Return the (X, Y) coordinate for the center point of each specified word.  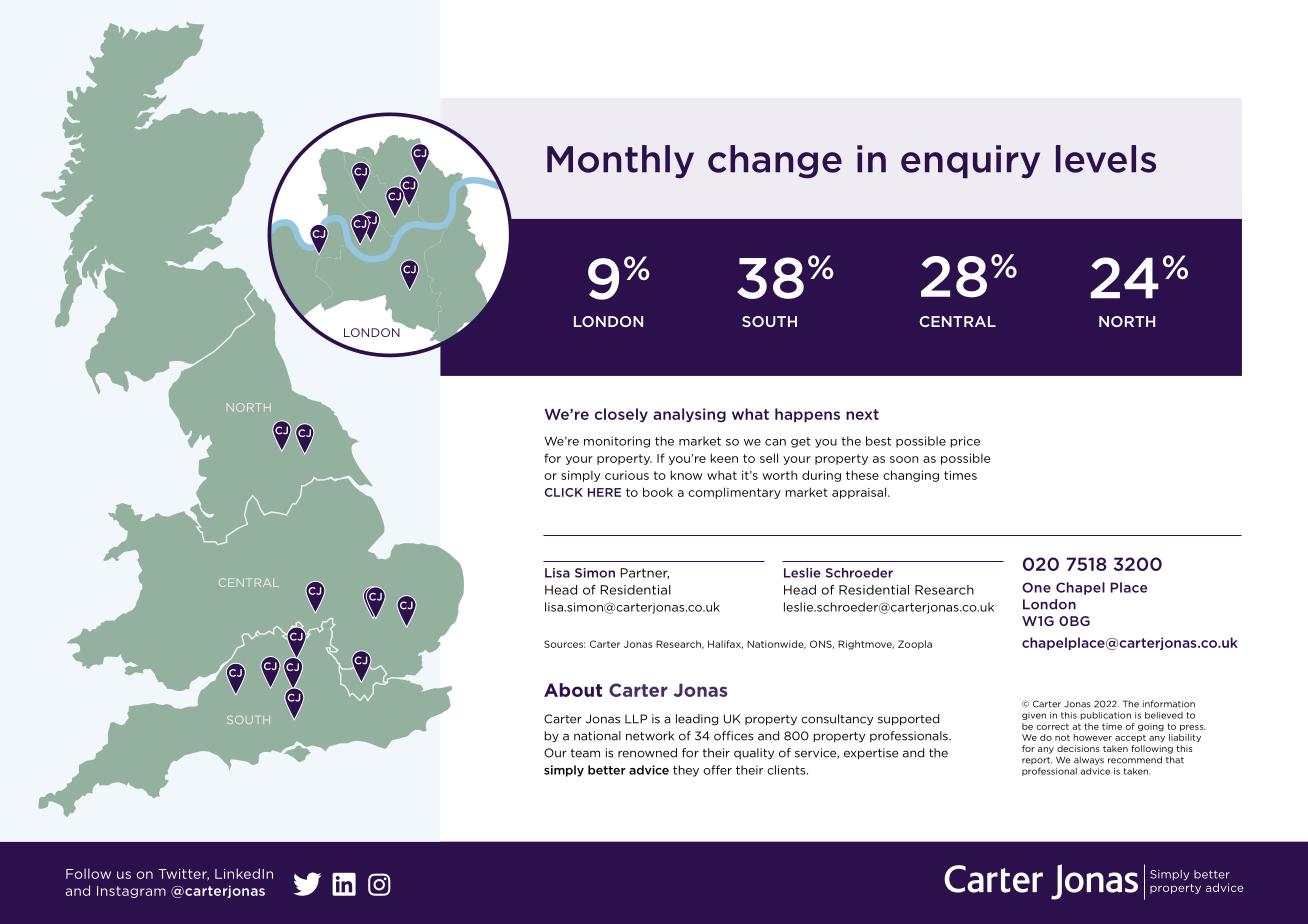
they (686, 771)
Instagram (131, 892)
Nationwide (776, 644)
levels (1106, 159)
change (775, 162)
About (573, 690)
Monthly (620, 162)
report (1037, 761)
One (1036, 587)
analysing (689, 415)
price (965, 442)
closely (621, 415)
